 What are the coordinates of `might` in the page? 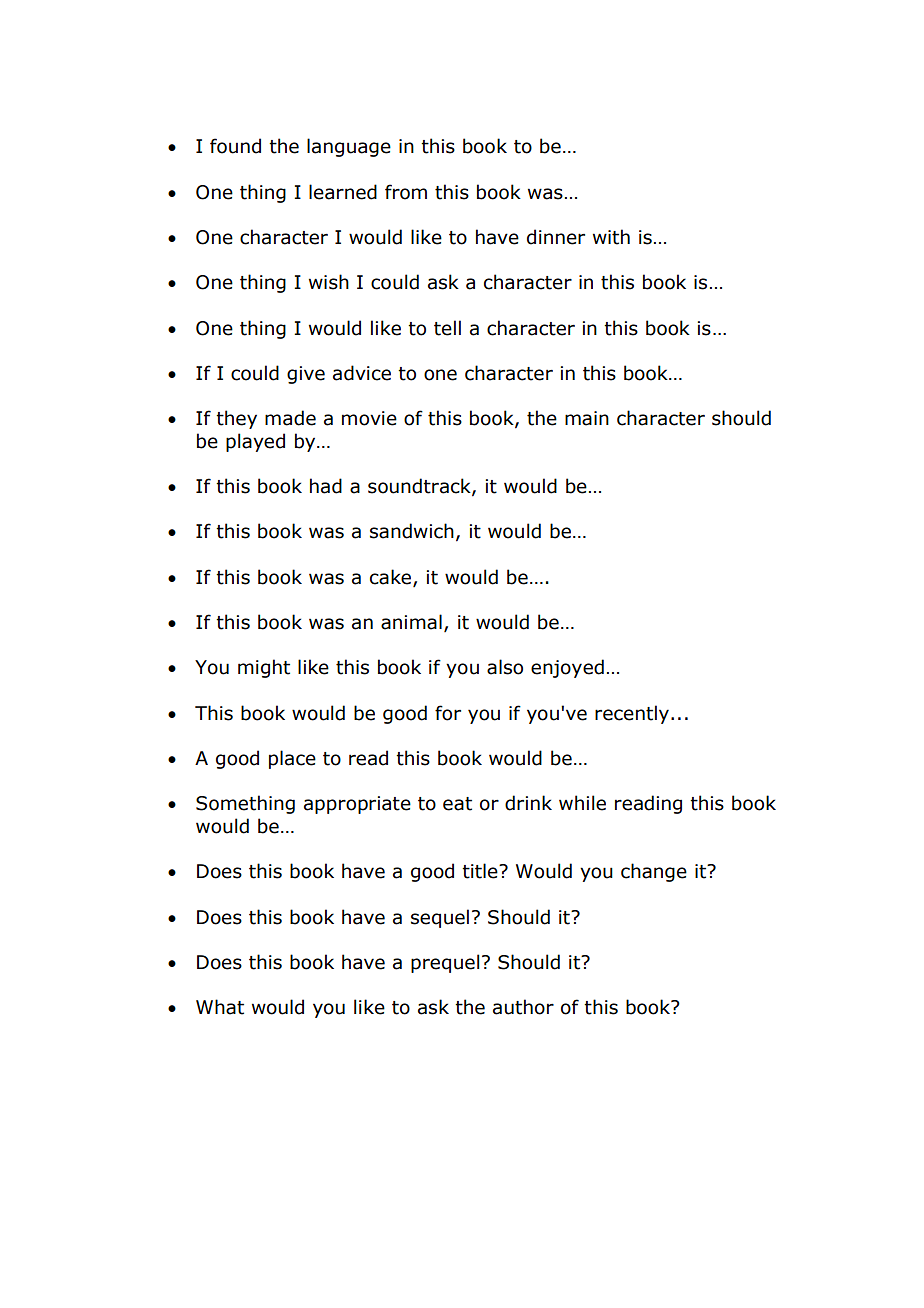 It's located at (264, 668).
